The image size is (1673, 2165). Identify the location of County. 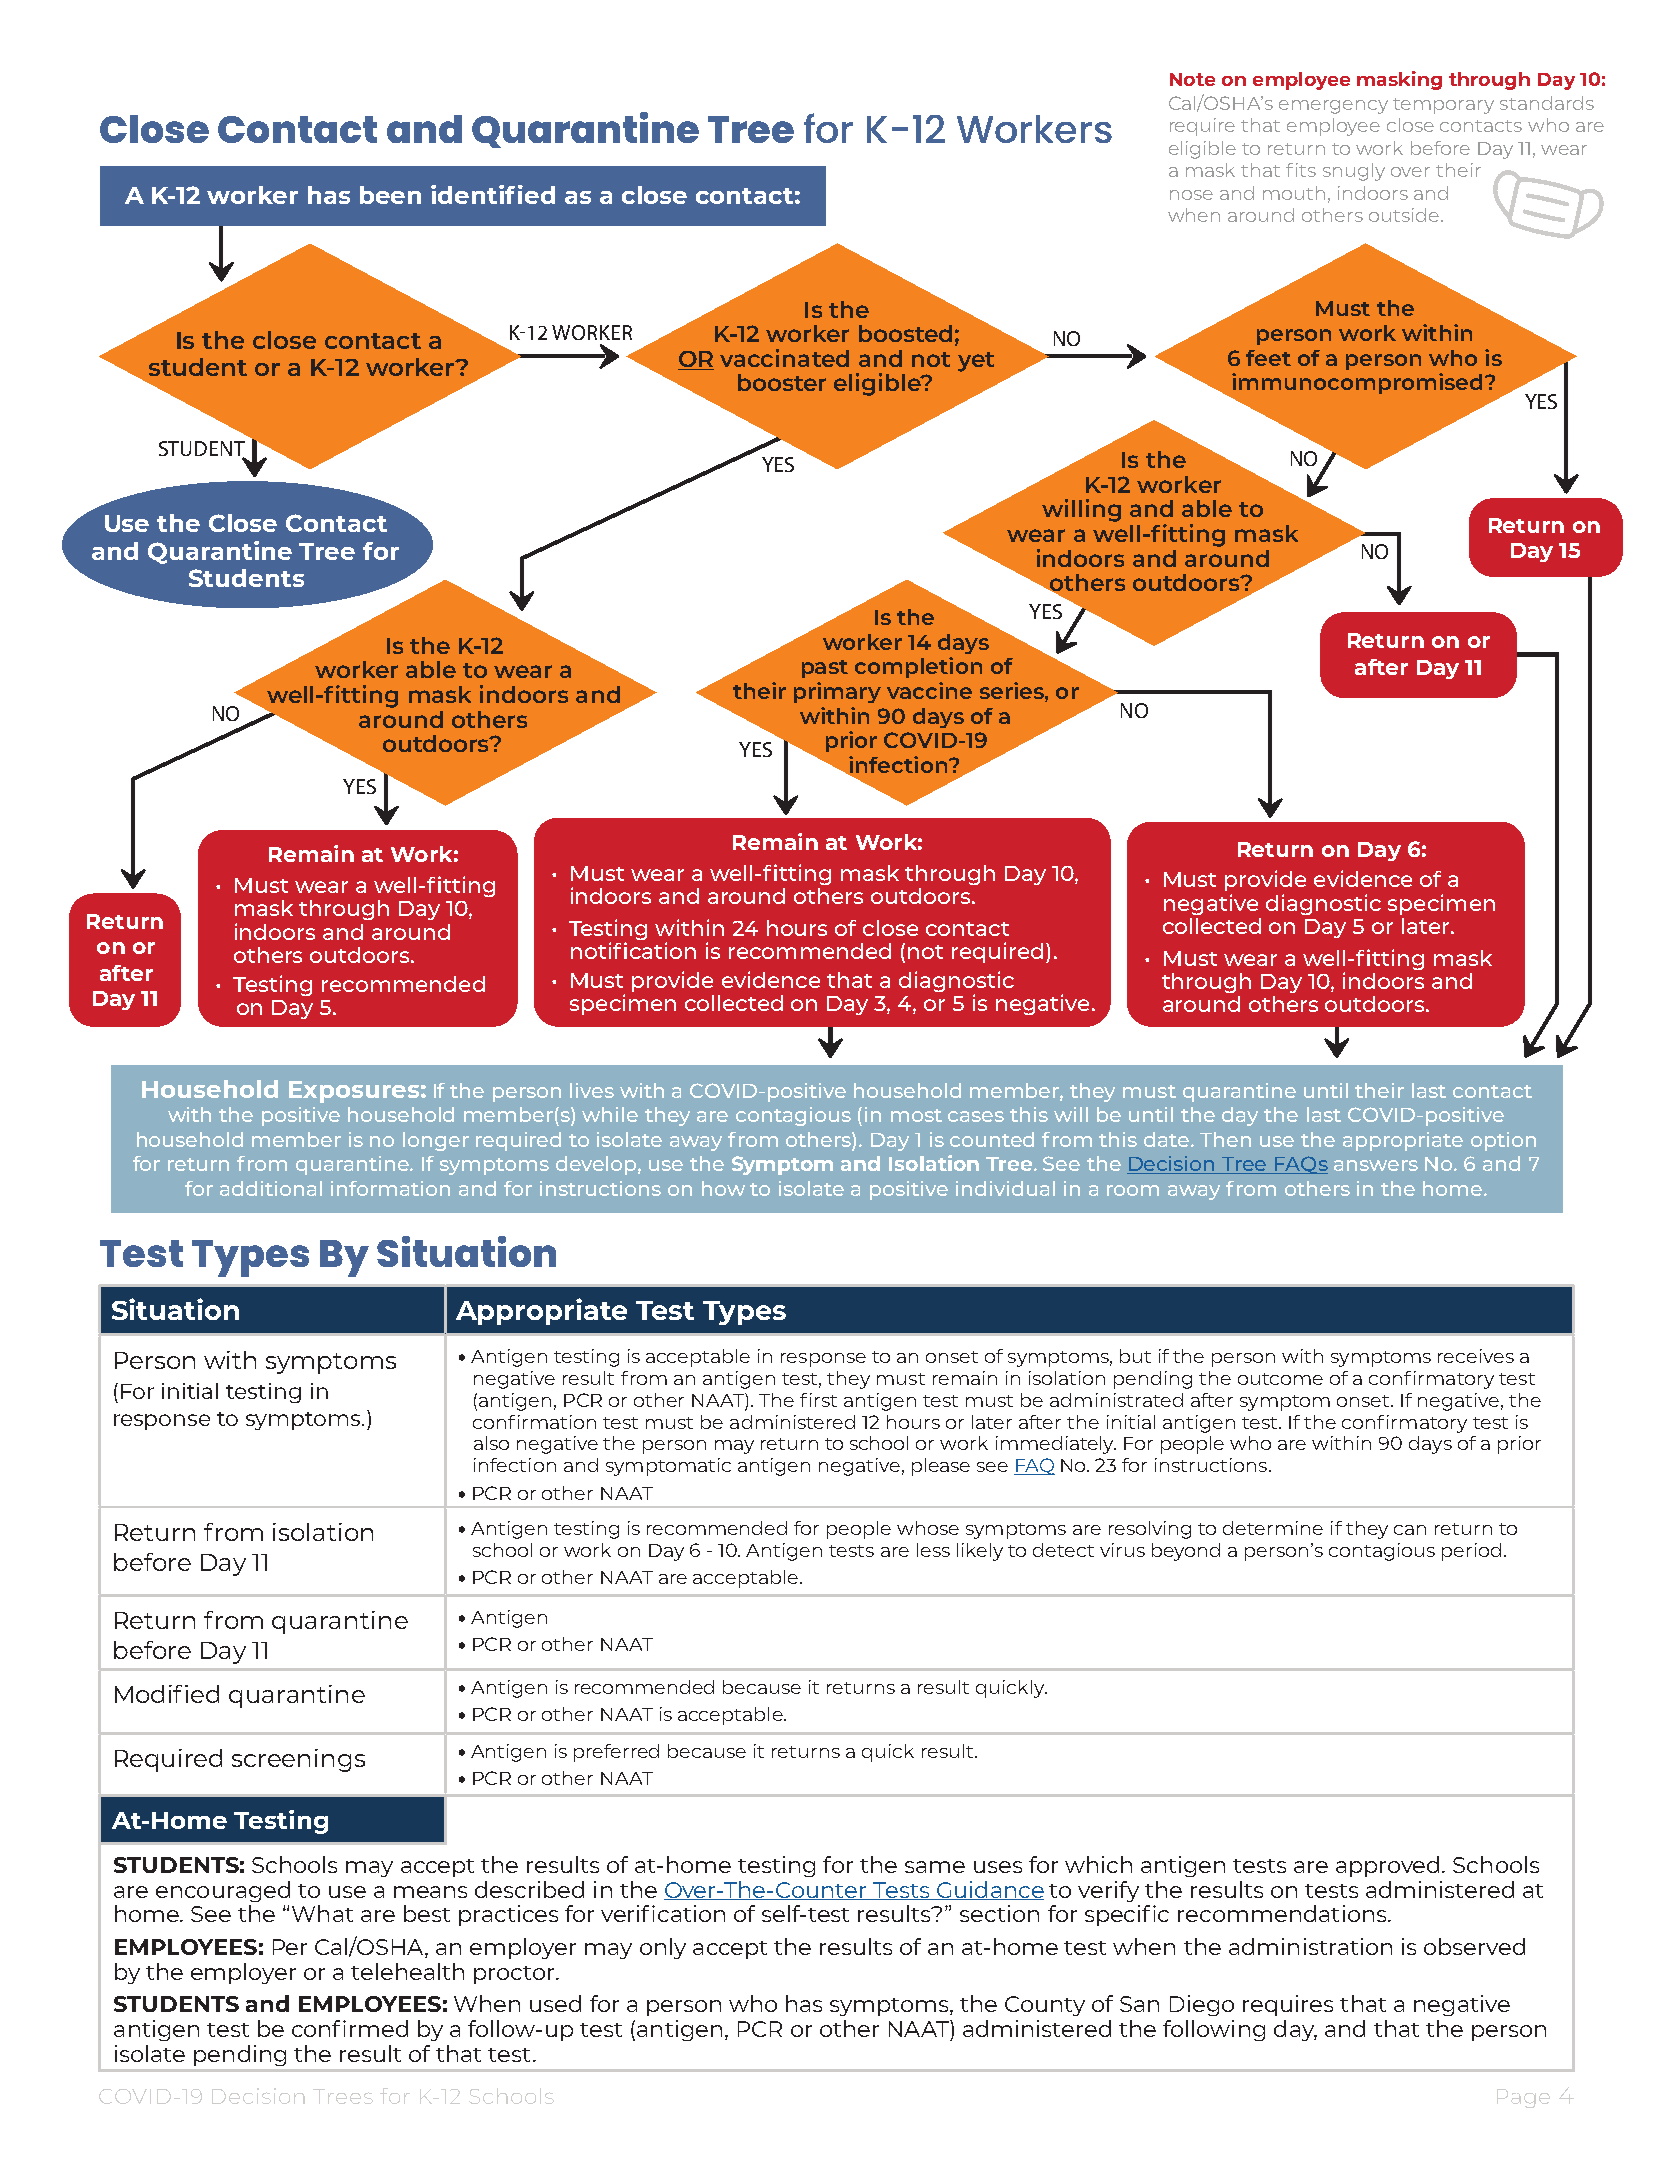
(1045, 2006).
